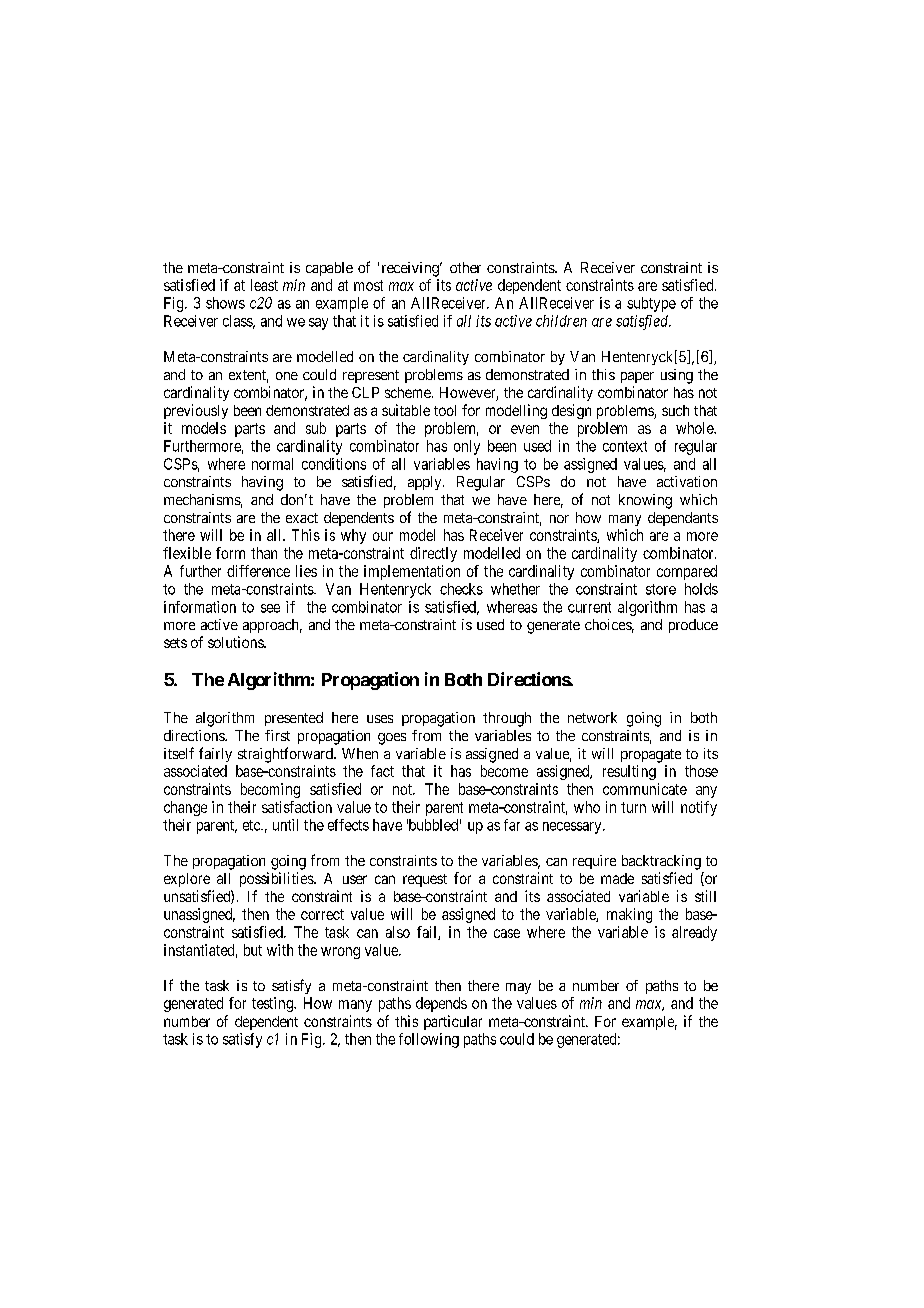 This screenshot has height=1308, width=924. I want to click on subtype, so click(651, 304).
